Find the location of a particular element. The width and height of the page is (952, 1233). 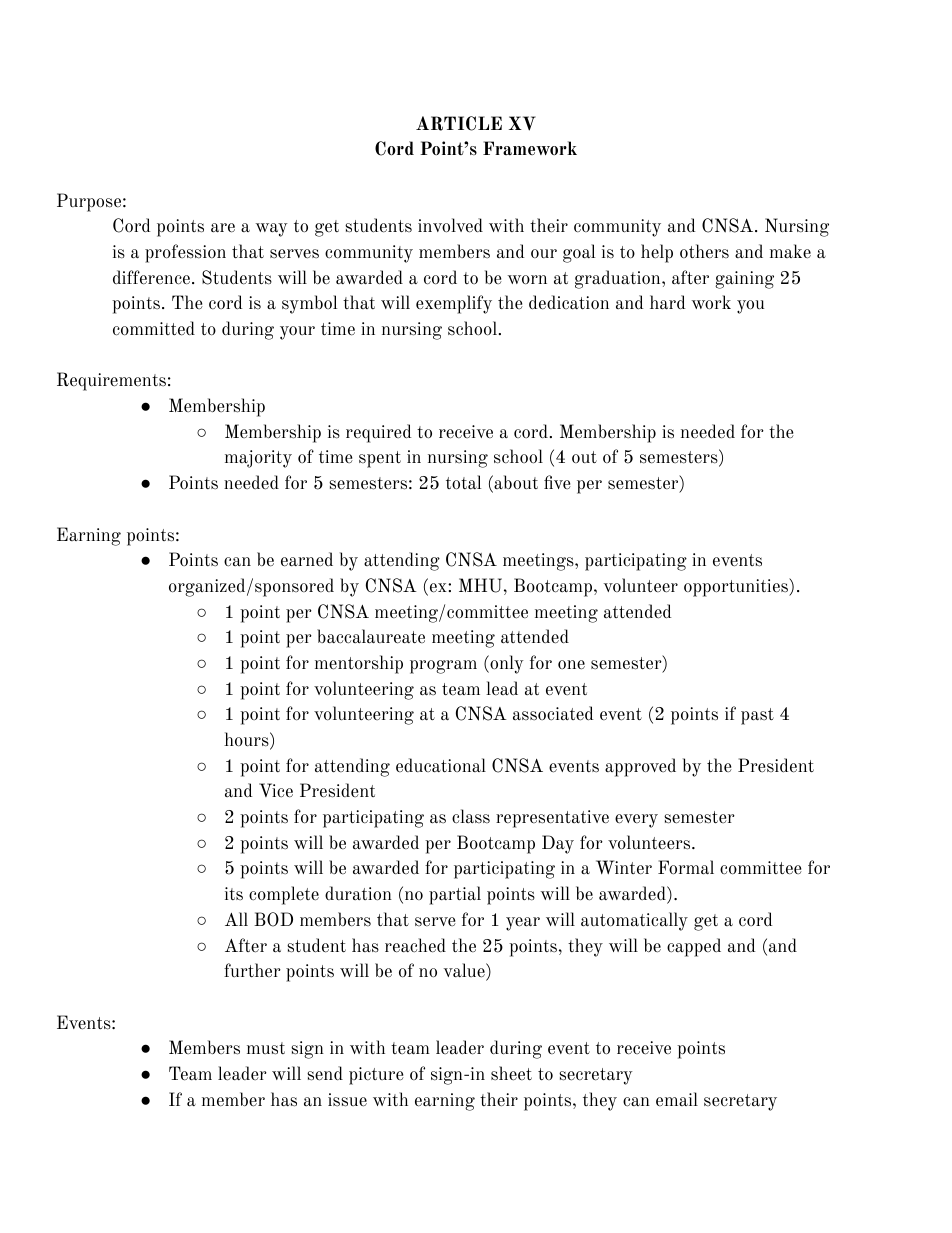

opportunities is located at coordinates (737, 587).
